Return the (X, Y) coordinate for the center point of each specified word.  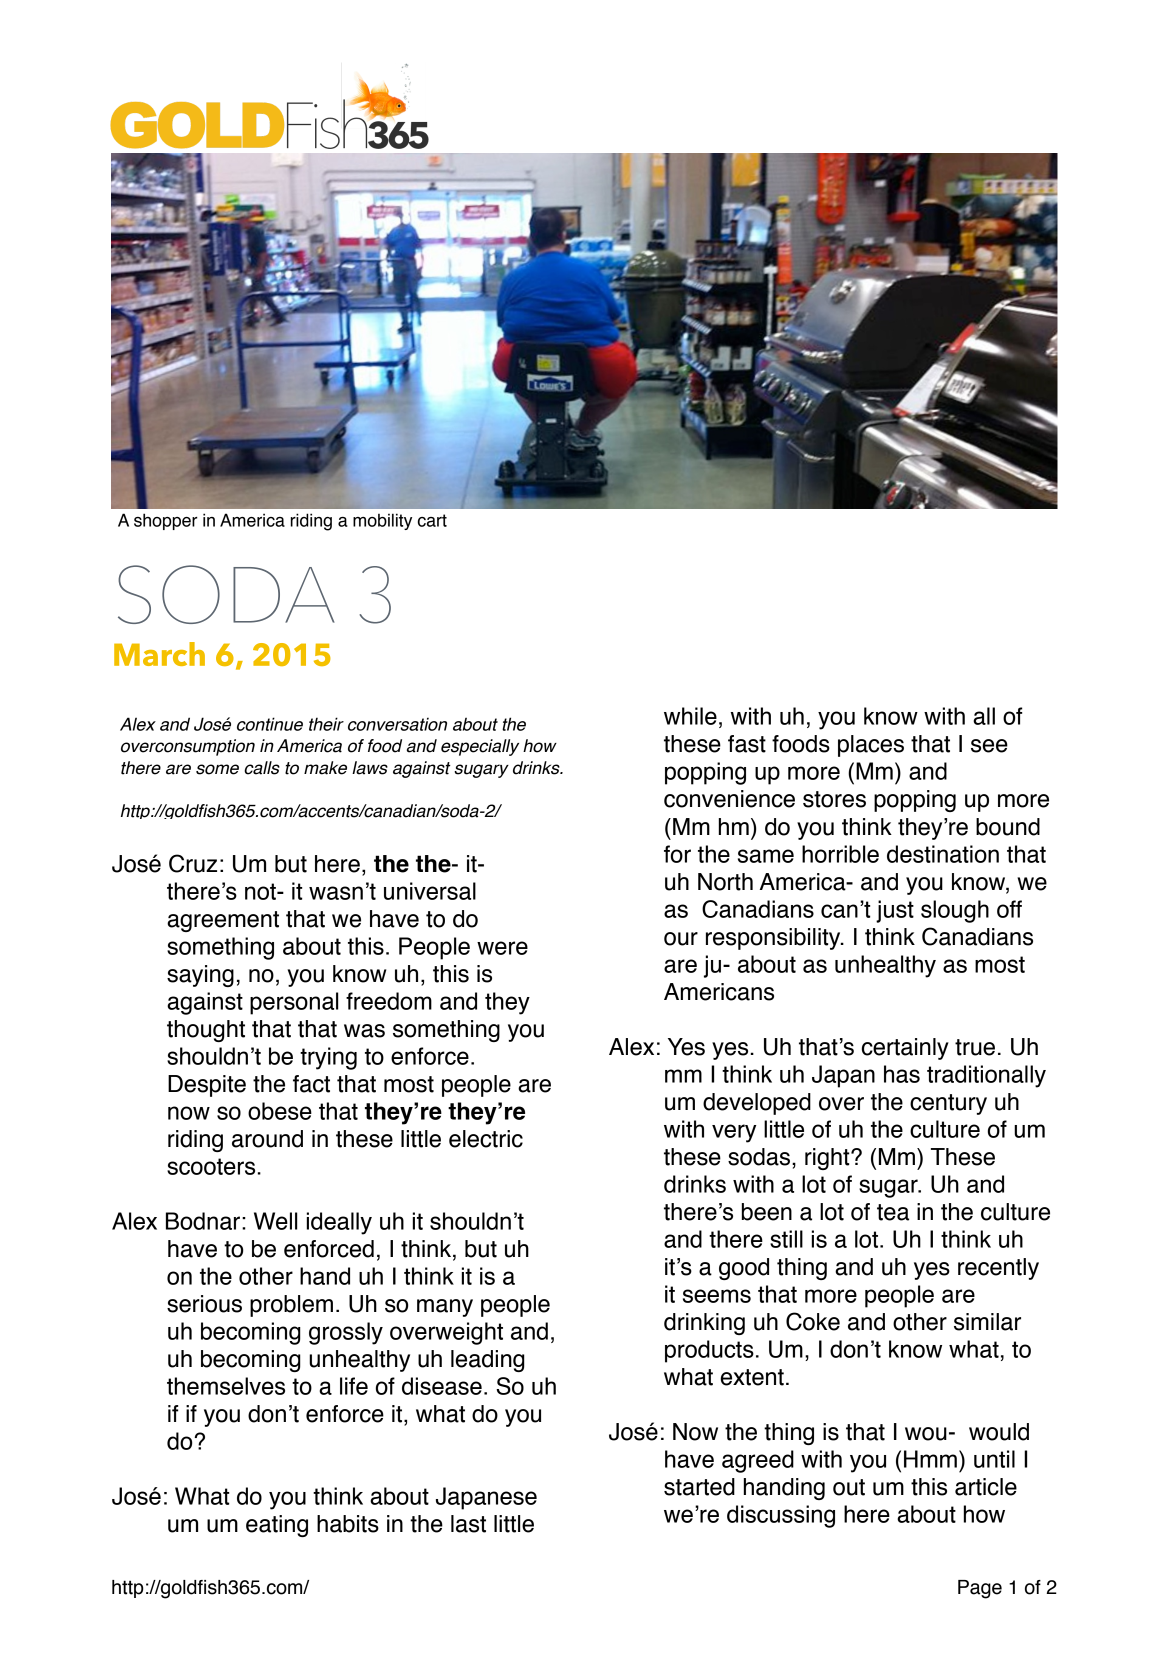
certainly (905, 1049)
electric (486, 1139)
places (871, 746)
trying (328, 1058)
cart (432, 520)
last (468, 1524)
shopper (166, 521)
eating (277, 1526)
